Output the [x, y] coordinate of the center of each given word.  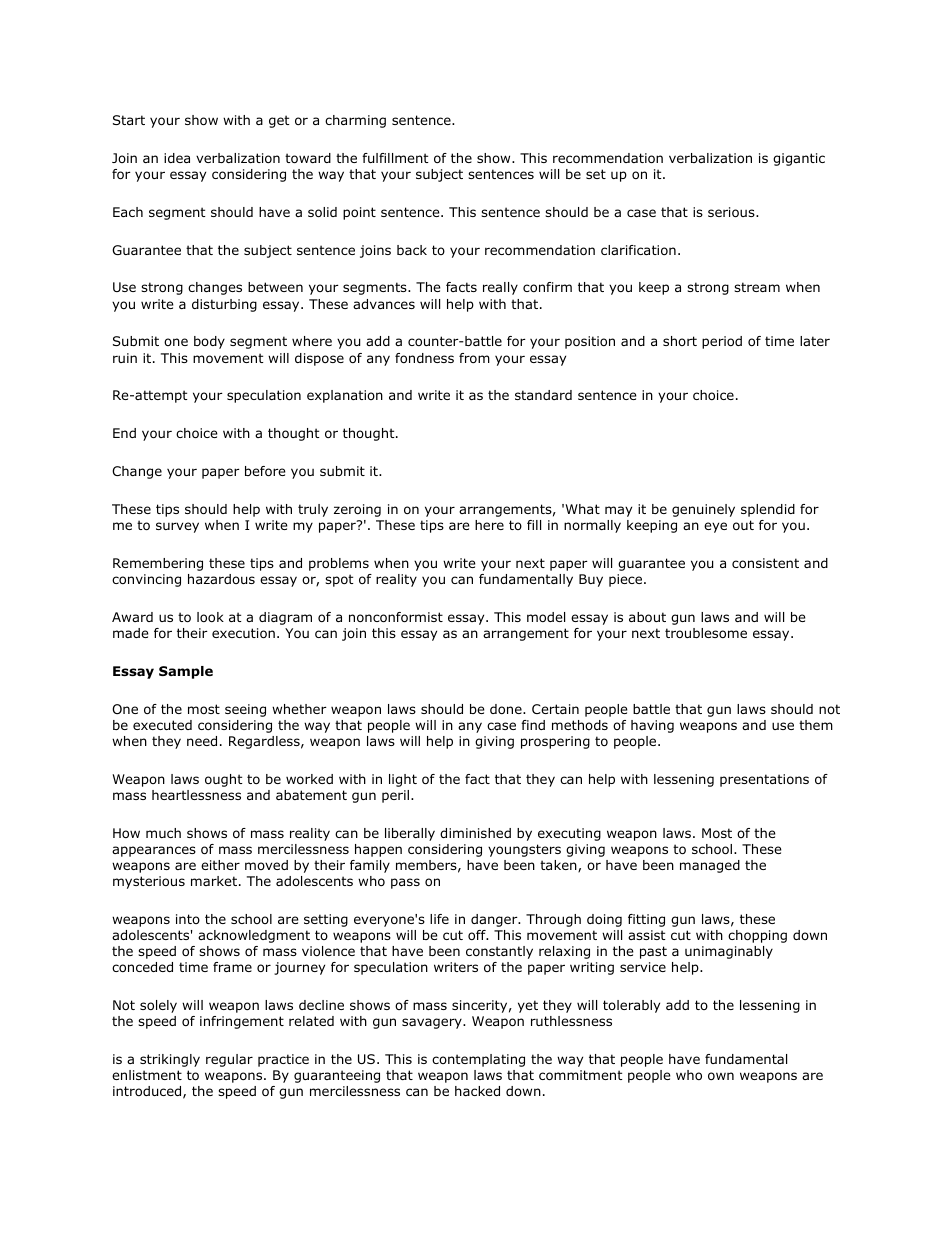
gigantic [799, 159]
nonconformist [396, 617]
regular [229, 1060]
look [210, 617]
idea [177, 158]
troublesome [706, 633]
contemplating [478, 1060]
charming [355, 121]
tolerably [631, 1006]
